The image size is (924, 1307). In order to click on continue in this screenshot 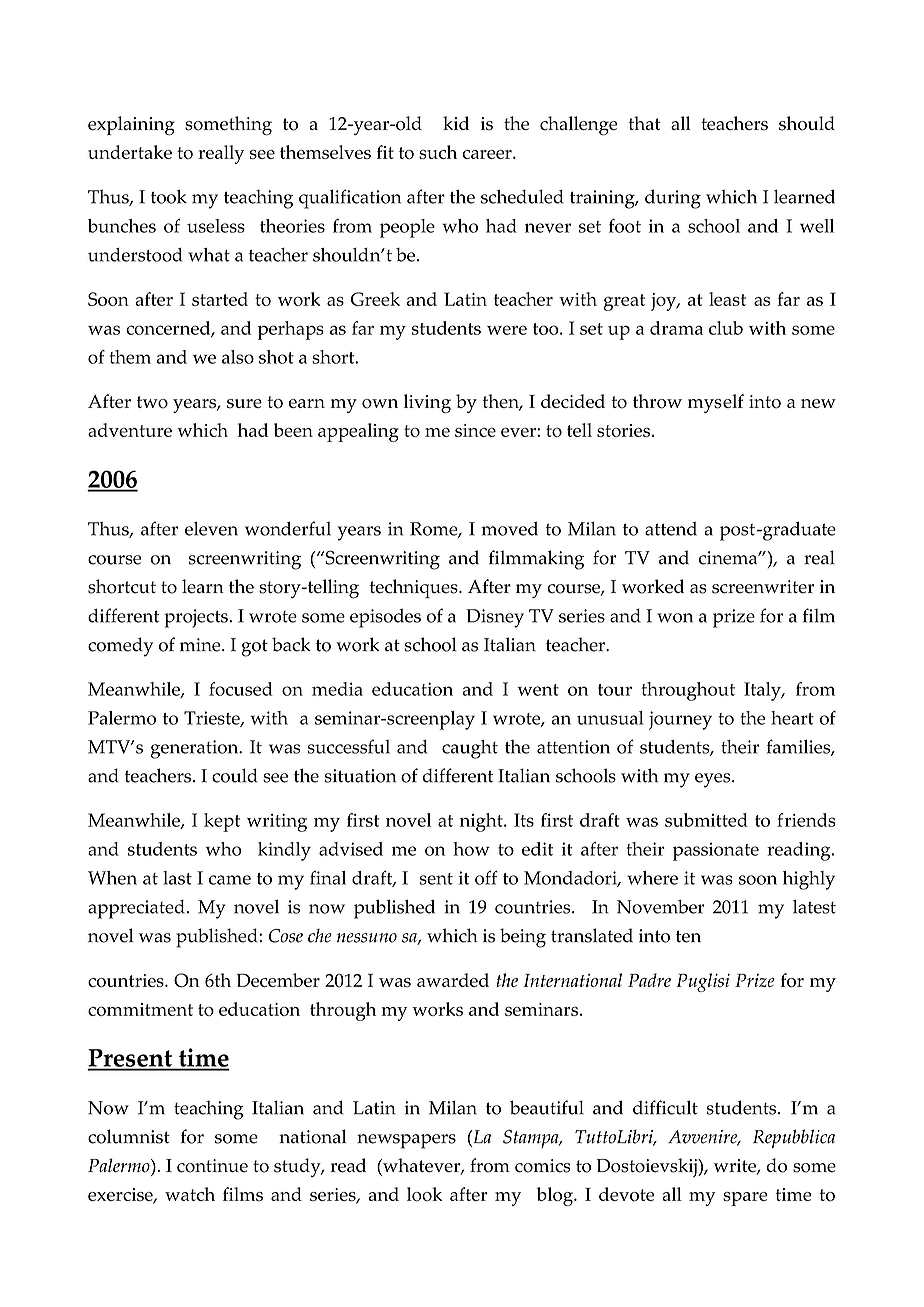, I will do `click(212, 1166)`.
